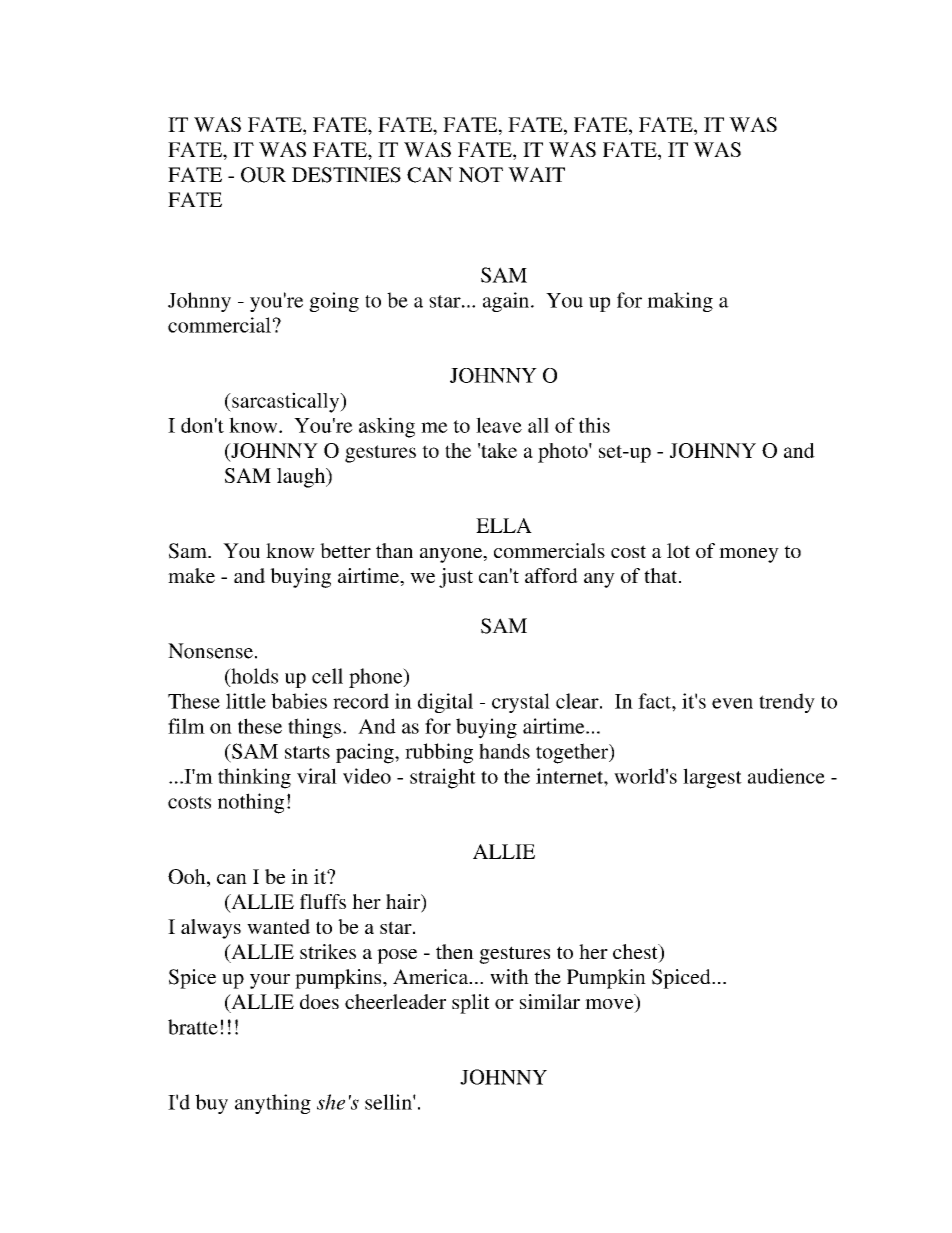 The image size is (952, 1233). Describe the element at coordinates (251, 803) in the screenshot. I see `nothing` at that location.
